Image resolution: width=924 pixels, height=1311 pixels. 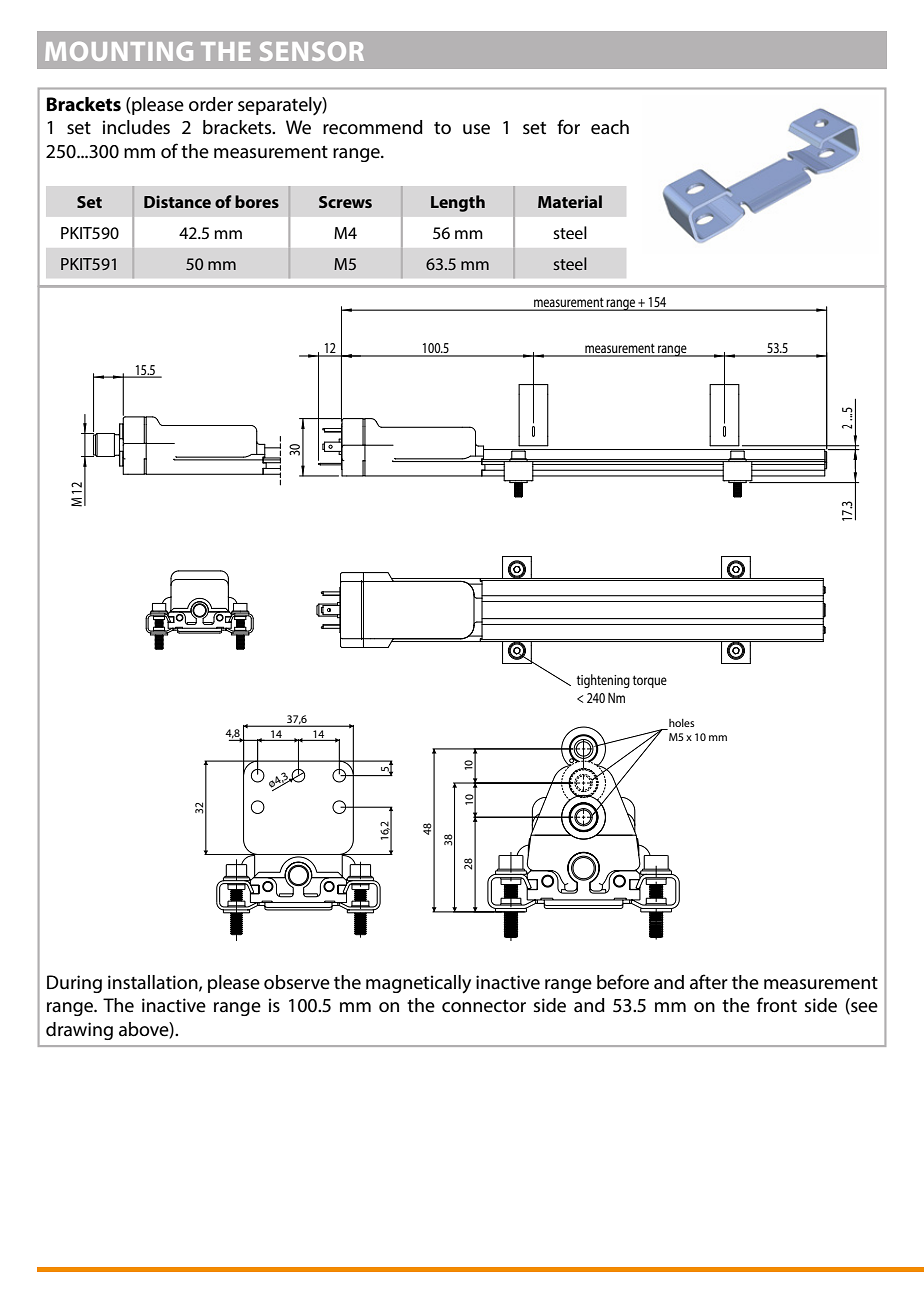 I want to click on order, so click(x=211, y=104).
